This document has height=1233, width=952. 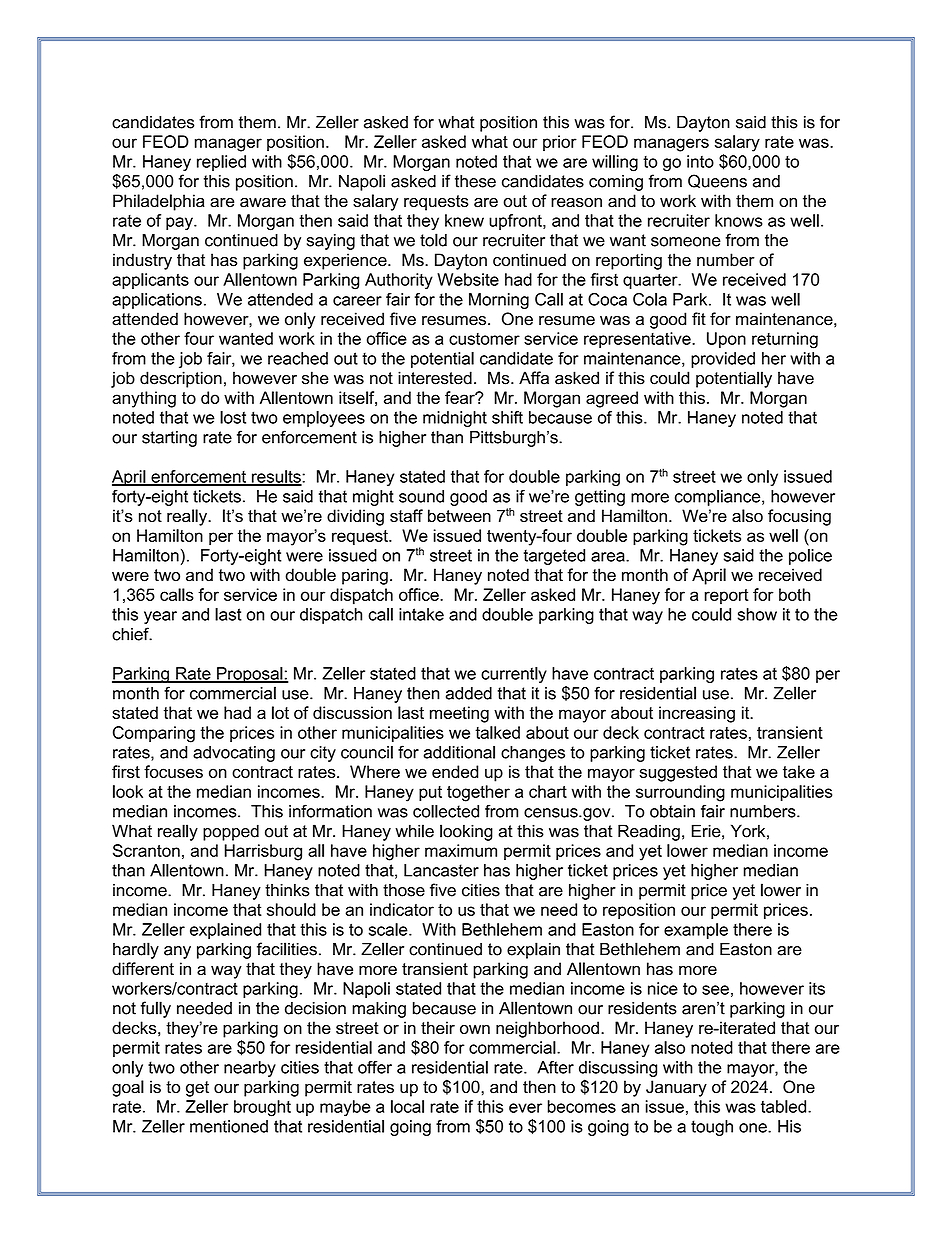 What do you see at coordinates (276, 477) in the document?
I see `results` at bounding box center [276, 477].
